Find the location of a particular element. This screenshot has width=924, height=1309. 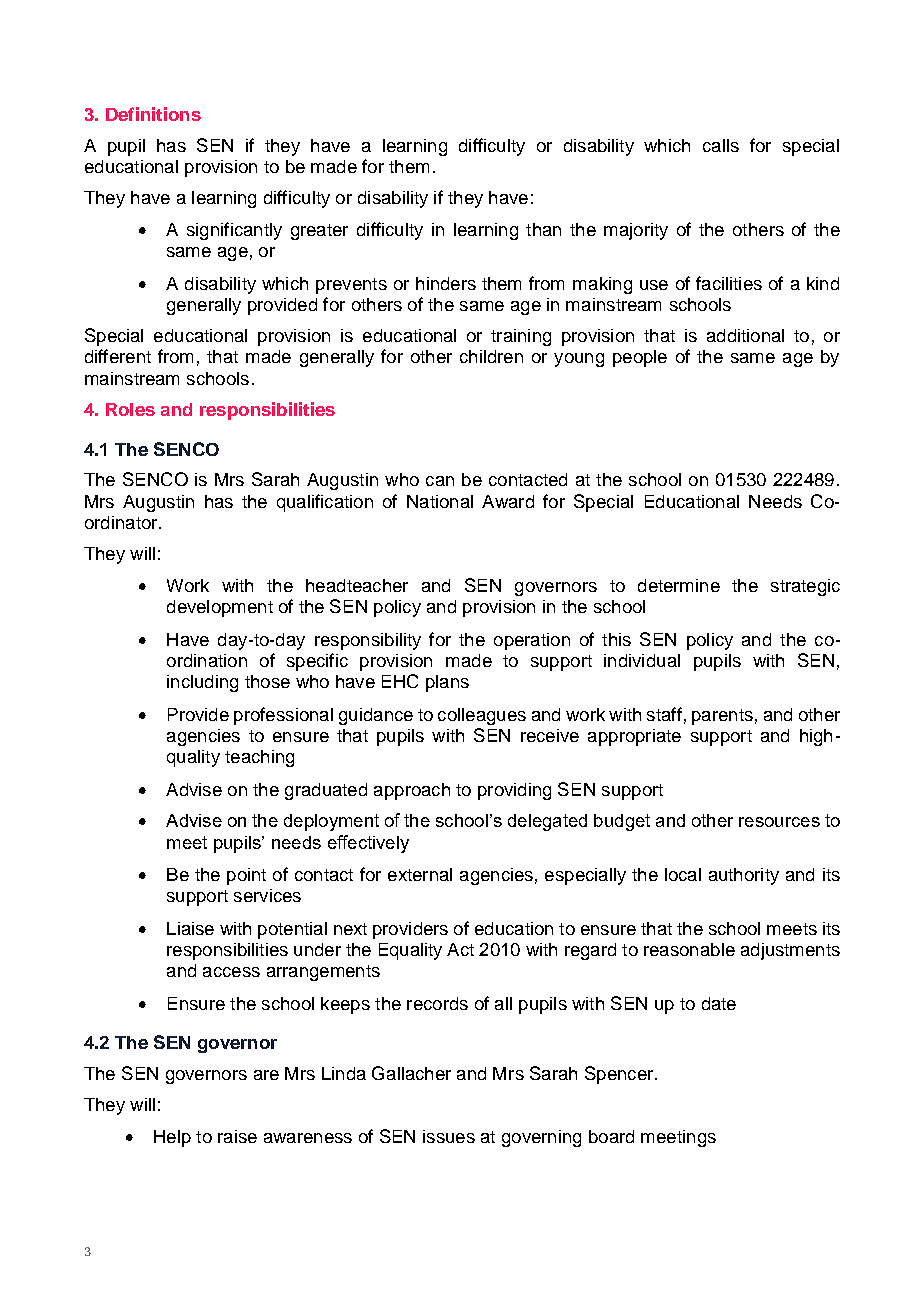

than is located at coordinates (543, 229).
